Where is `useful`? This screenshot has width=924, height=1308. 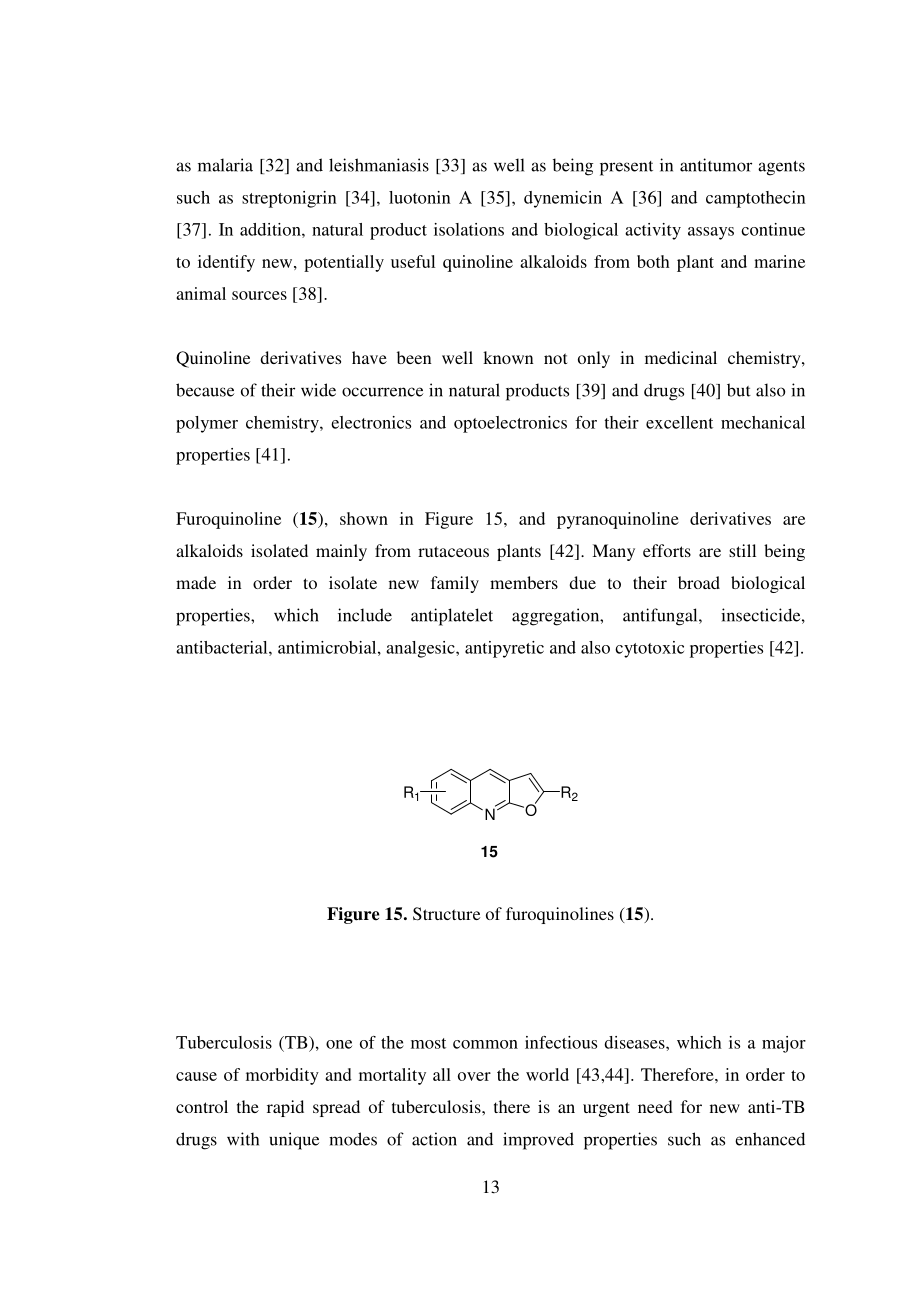
useful is located at coordinates (413, 261).
